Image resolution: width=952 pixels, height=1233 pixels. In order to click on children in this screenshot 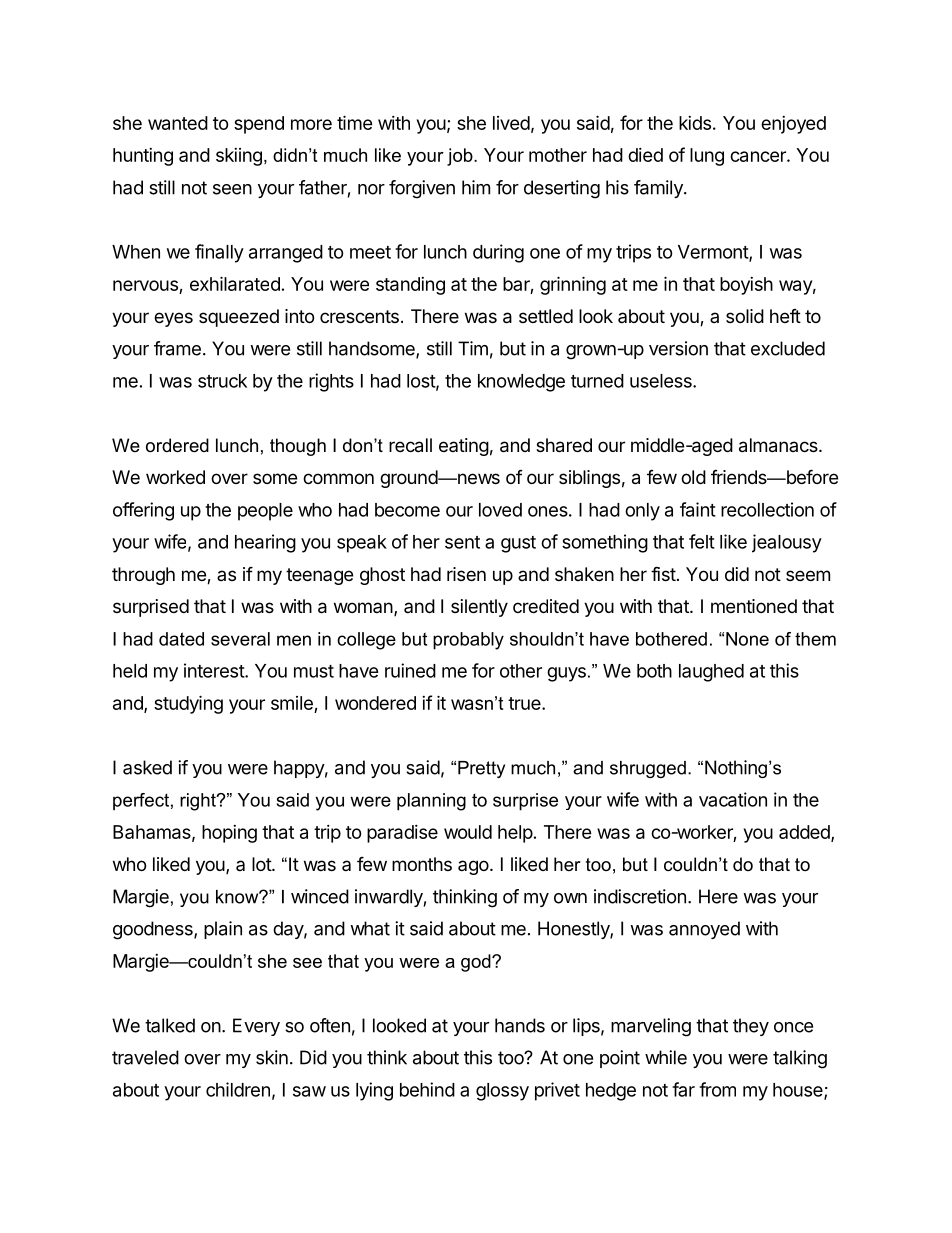, I will do `click(238, 1089)`.
